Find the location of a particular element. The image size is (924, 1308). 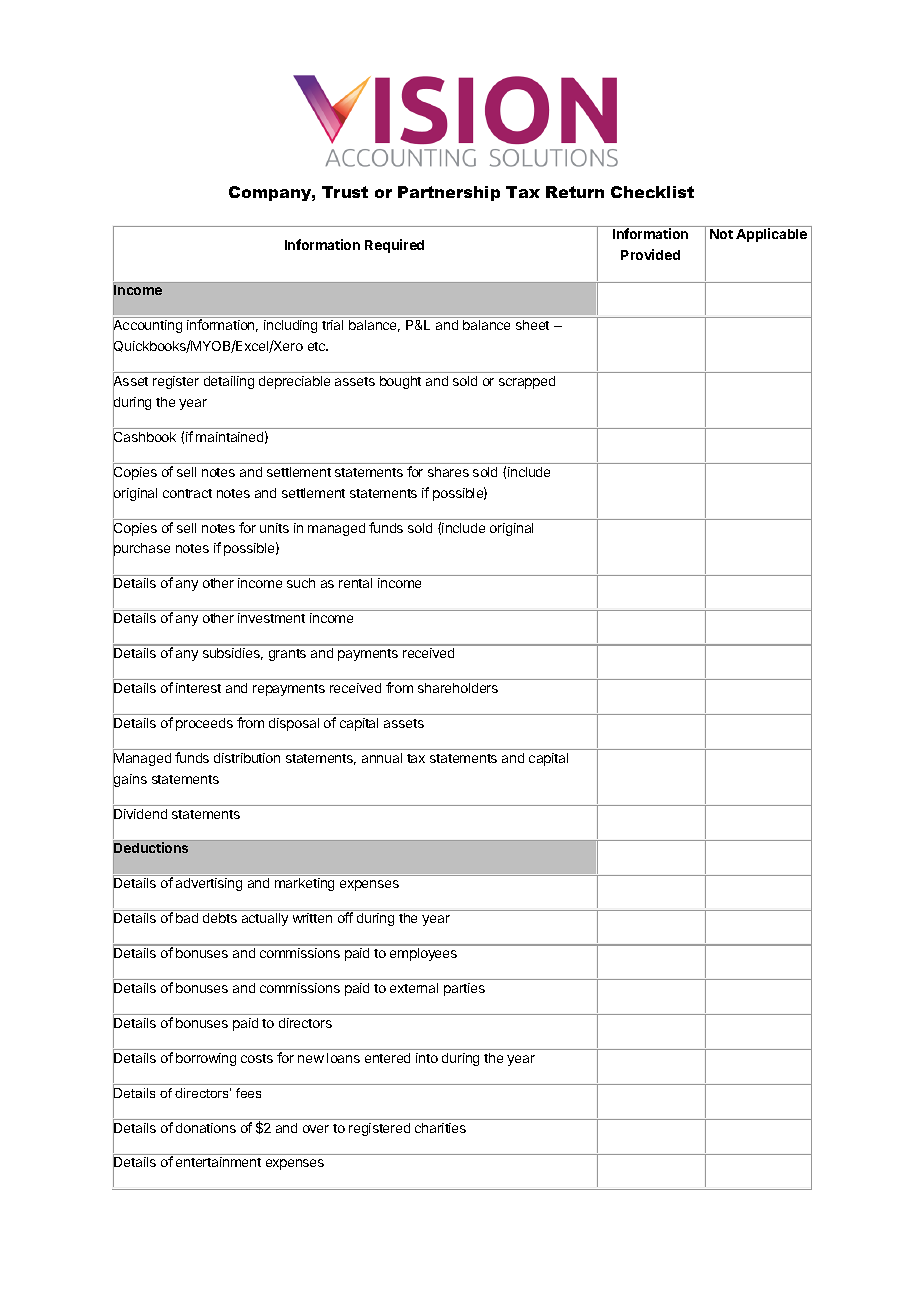

shareholders is located at coordinates (458, 688).
